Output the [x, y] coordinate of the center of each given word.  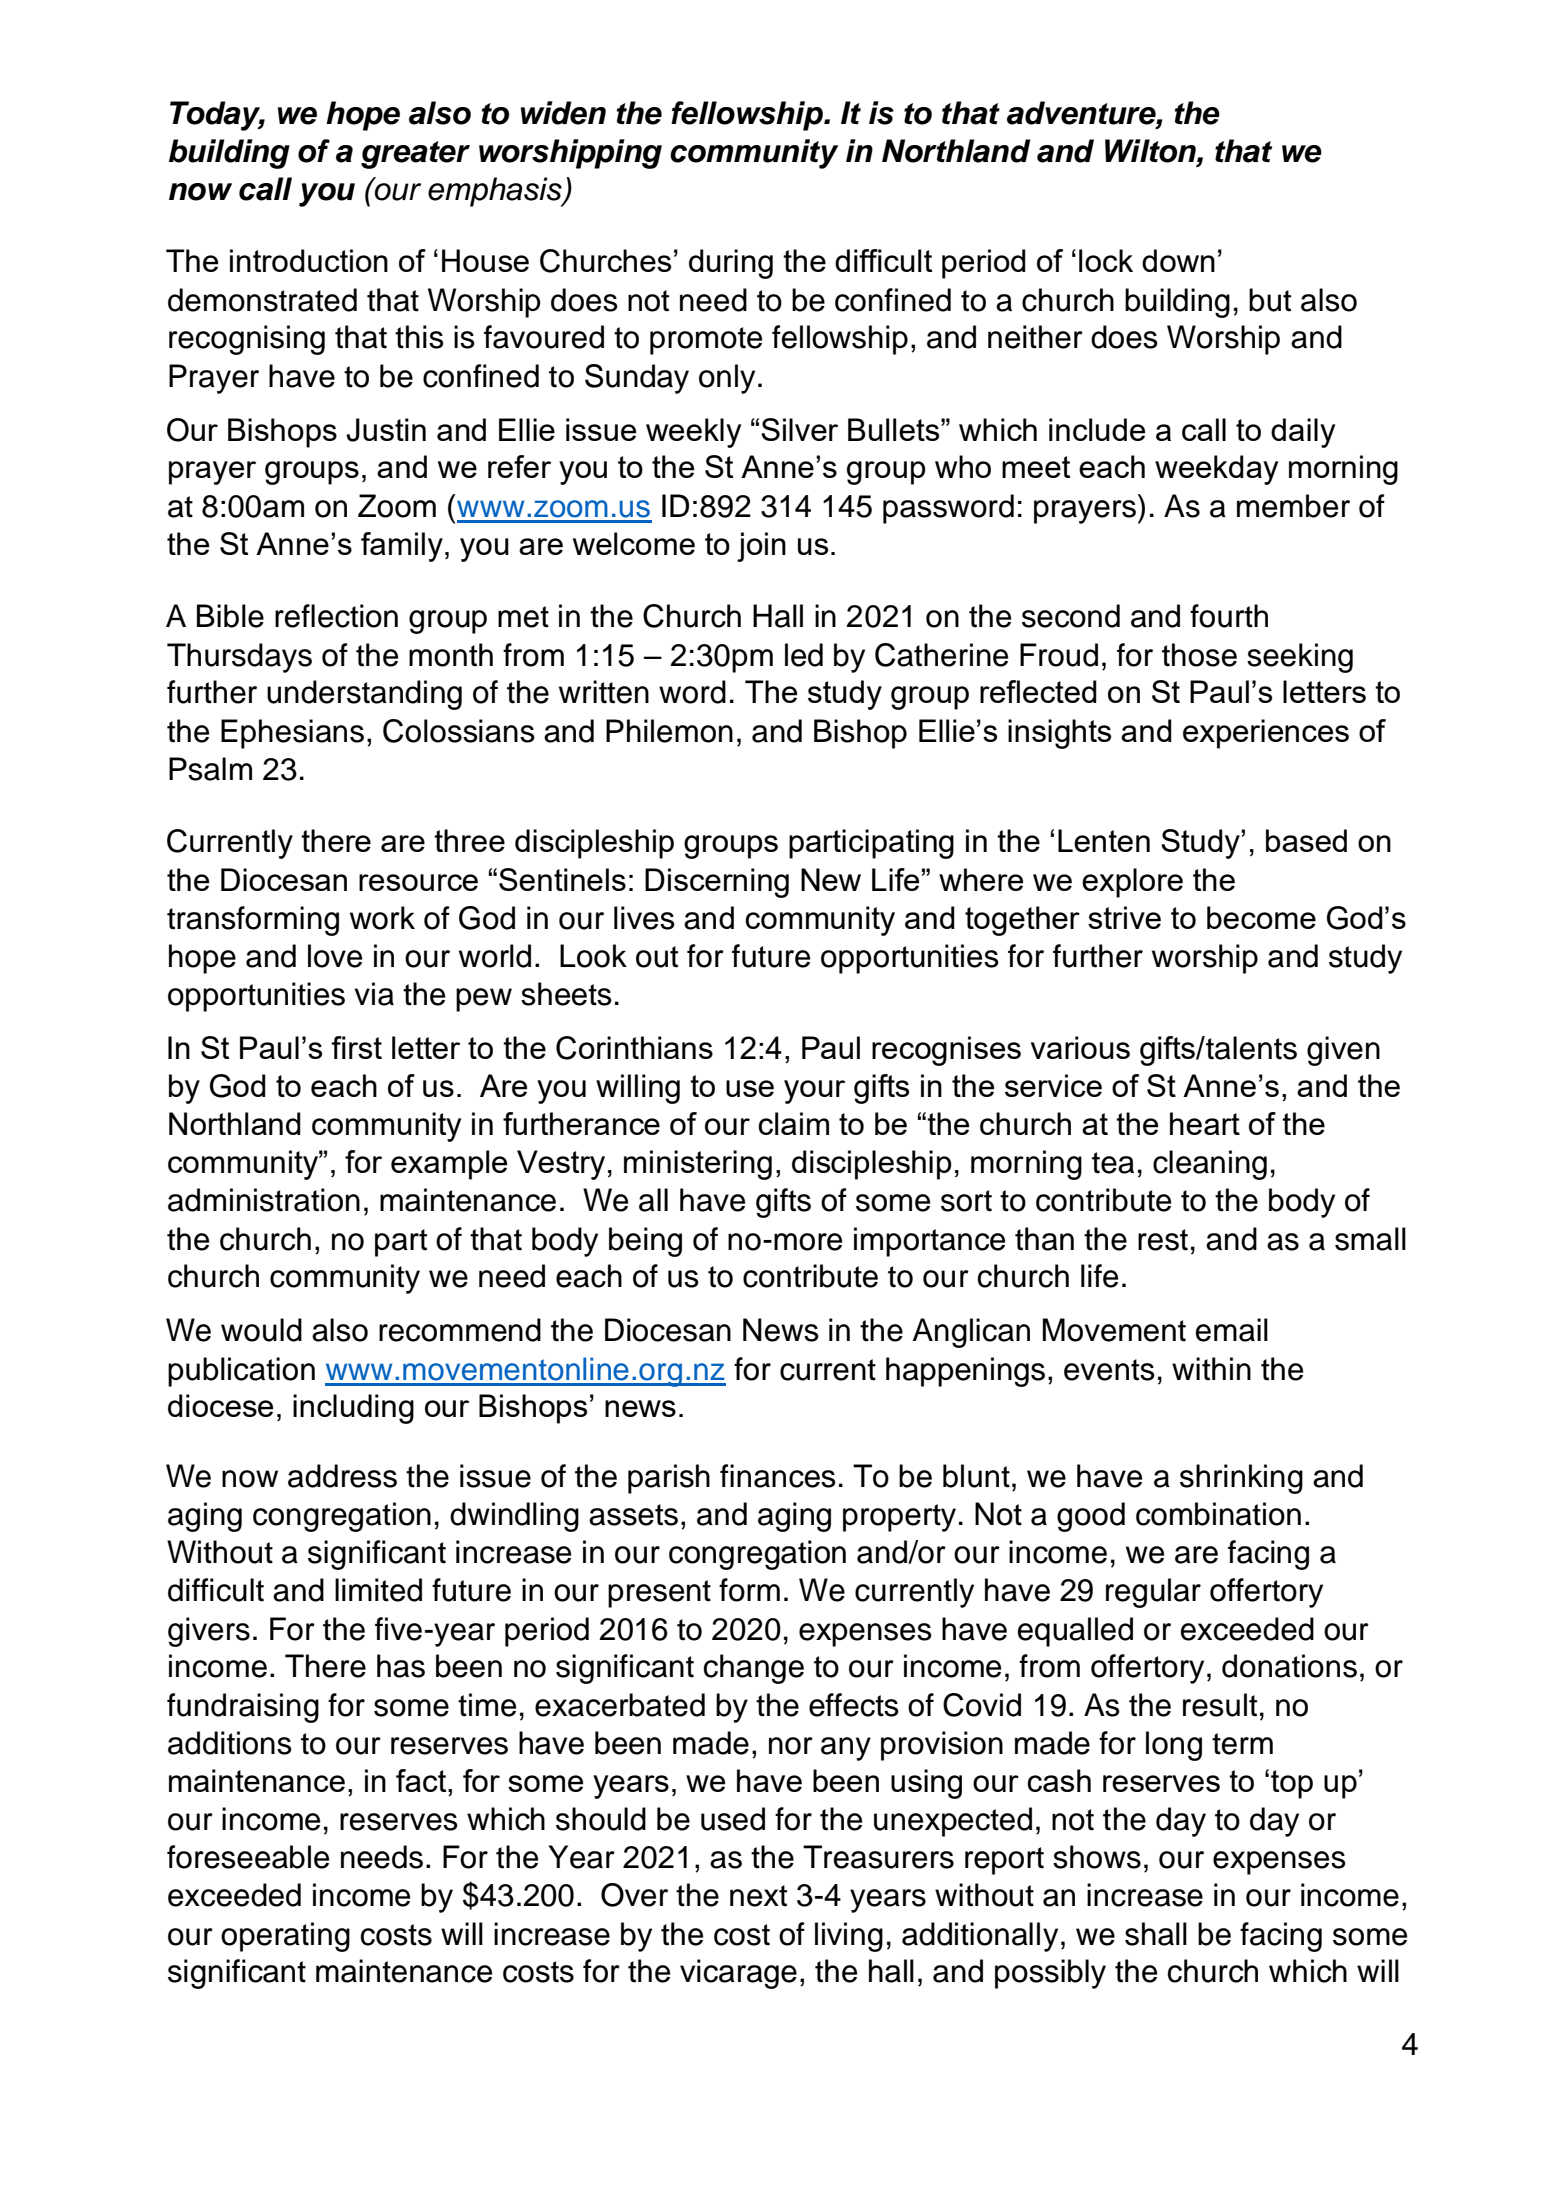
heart [1205, 1123]
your [814, 1092]
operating [285, 1937]
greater [415, 155]
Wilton [1151, 152]
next [758, 1896]
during [731, 264]
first [357, 1047]
